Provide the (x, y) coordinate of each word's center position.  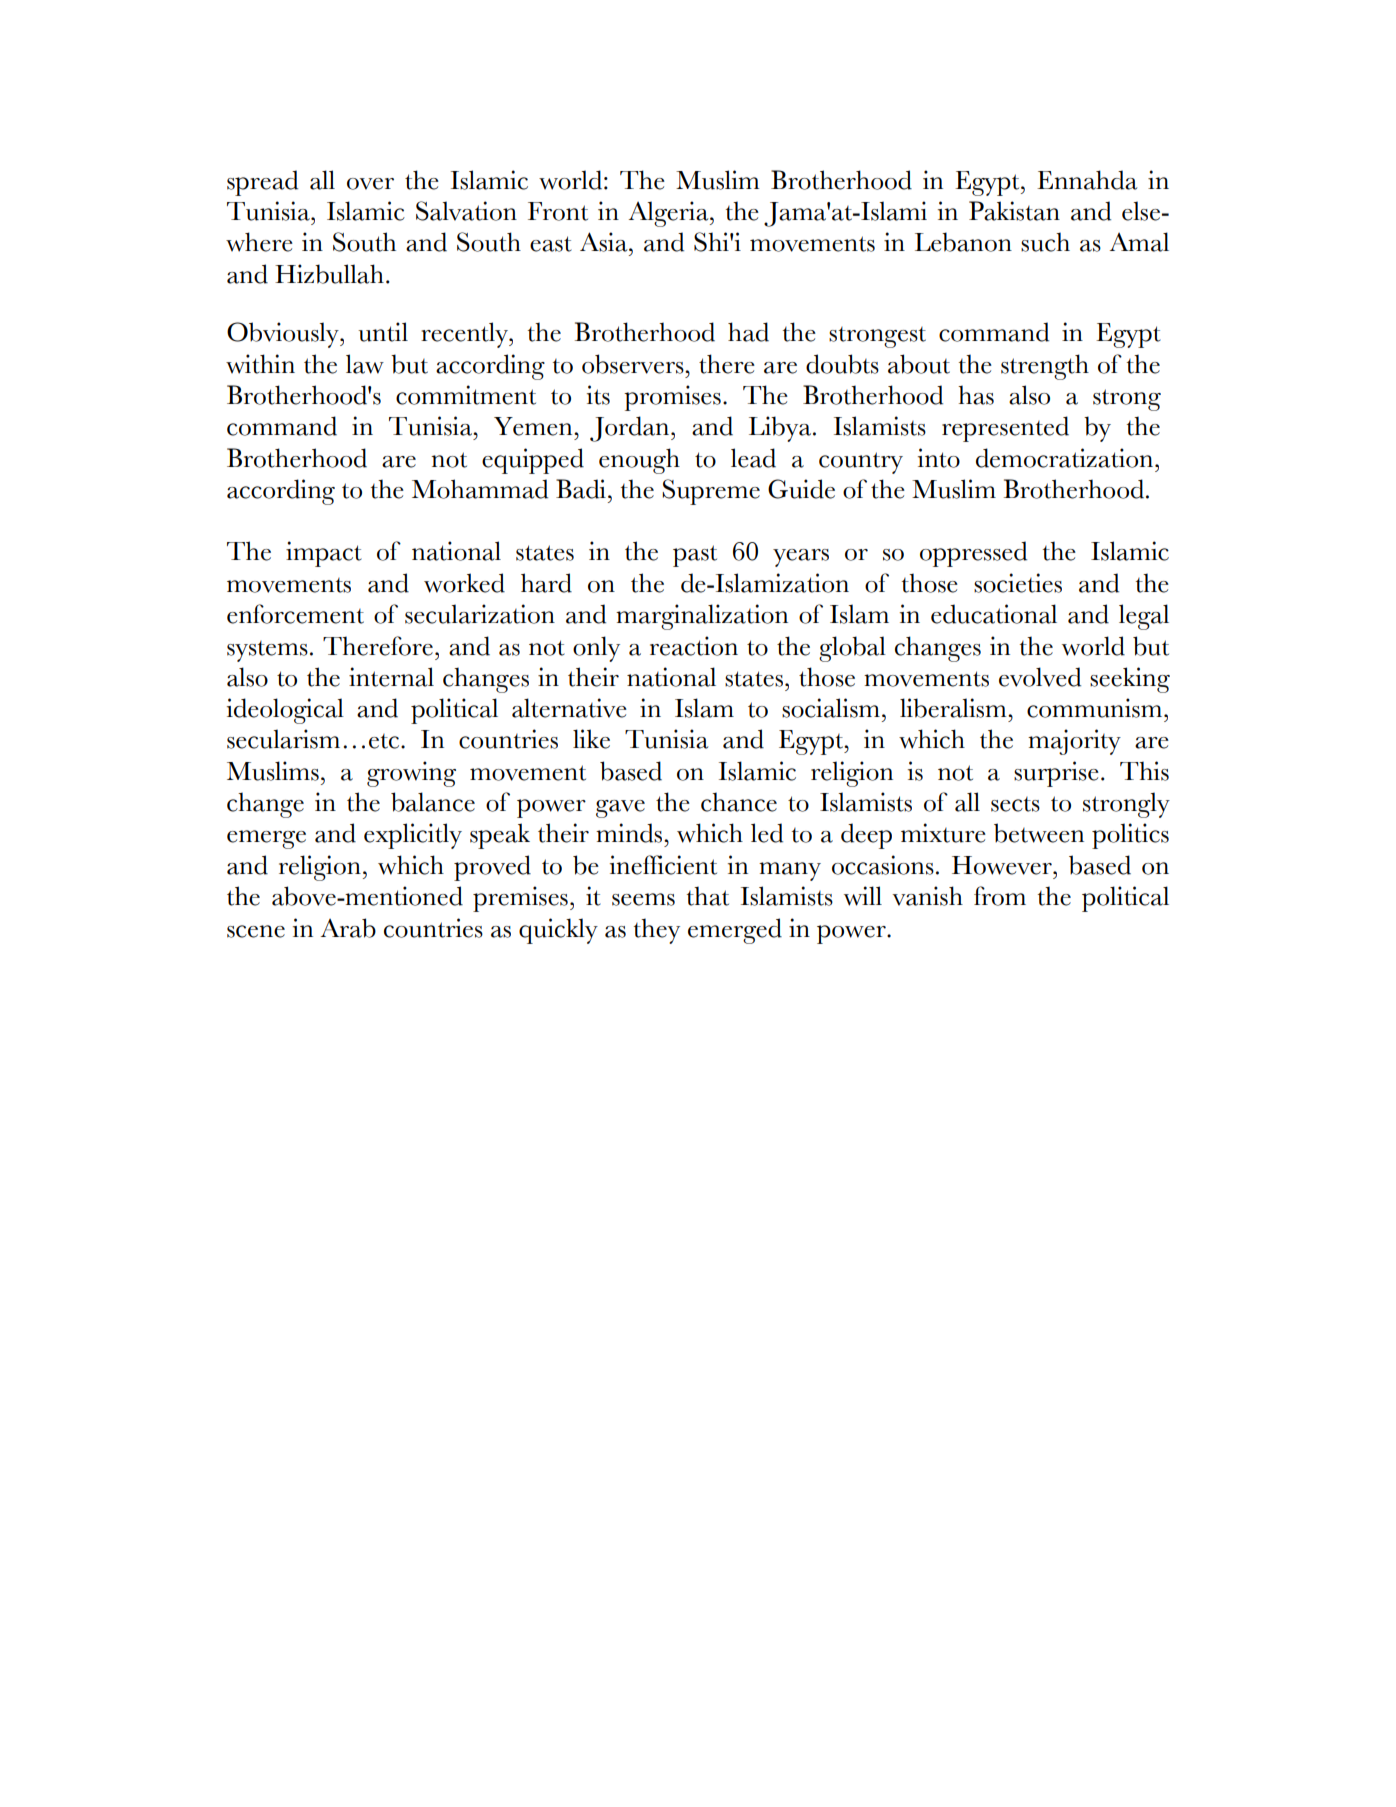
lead (753, 458)
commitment (466, 395)
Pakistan (1014, 211)
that (708, 896)
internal (391, 677)
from (1000, 896)
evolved (1040, 677)
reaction (694, 646)
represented (1005, 429)
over (370, 184)
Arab (348, 928)
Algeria (670, 214)
